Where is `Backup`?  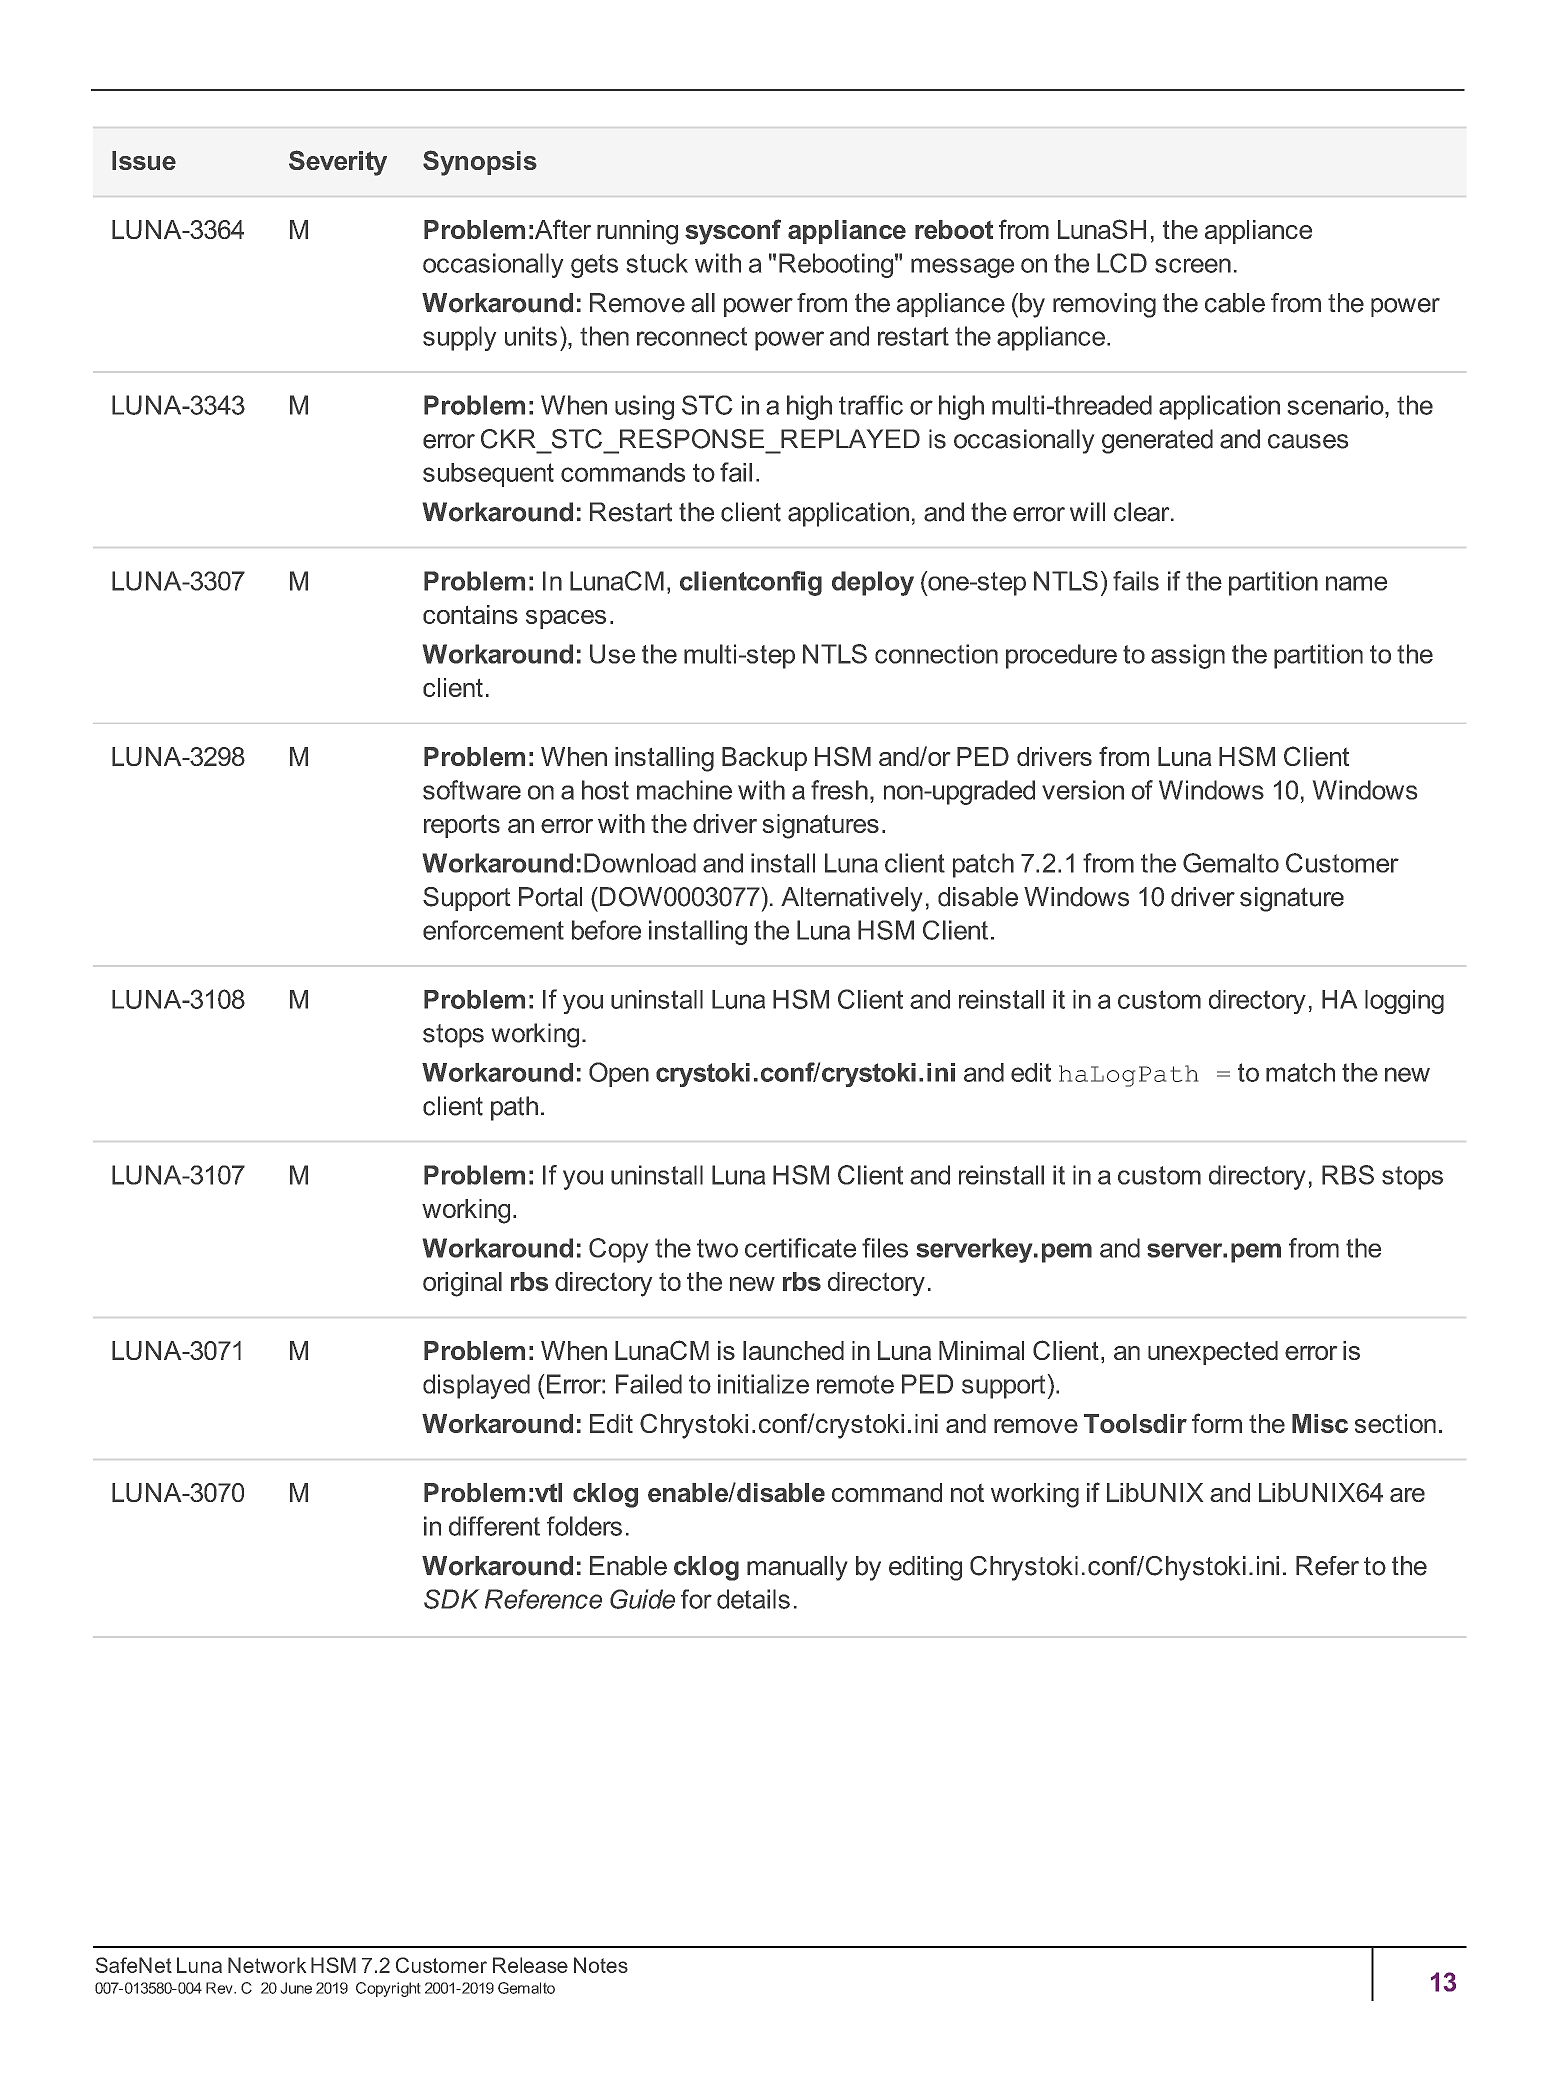 Backup is located at coordinates (764, 759).
